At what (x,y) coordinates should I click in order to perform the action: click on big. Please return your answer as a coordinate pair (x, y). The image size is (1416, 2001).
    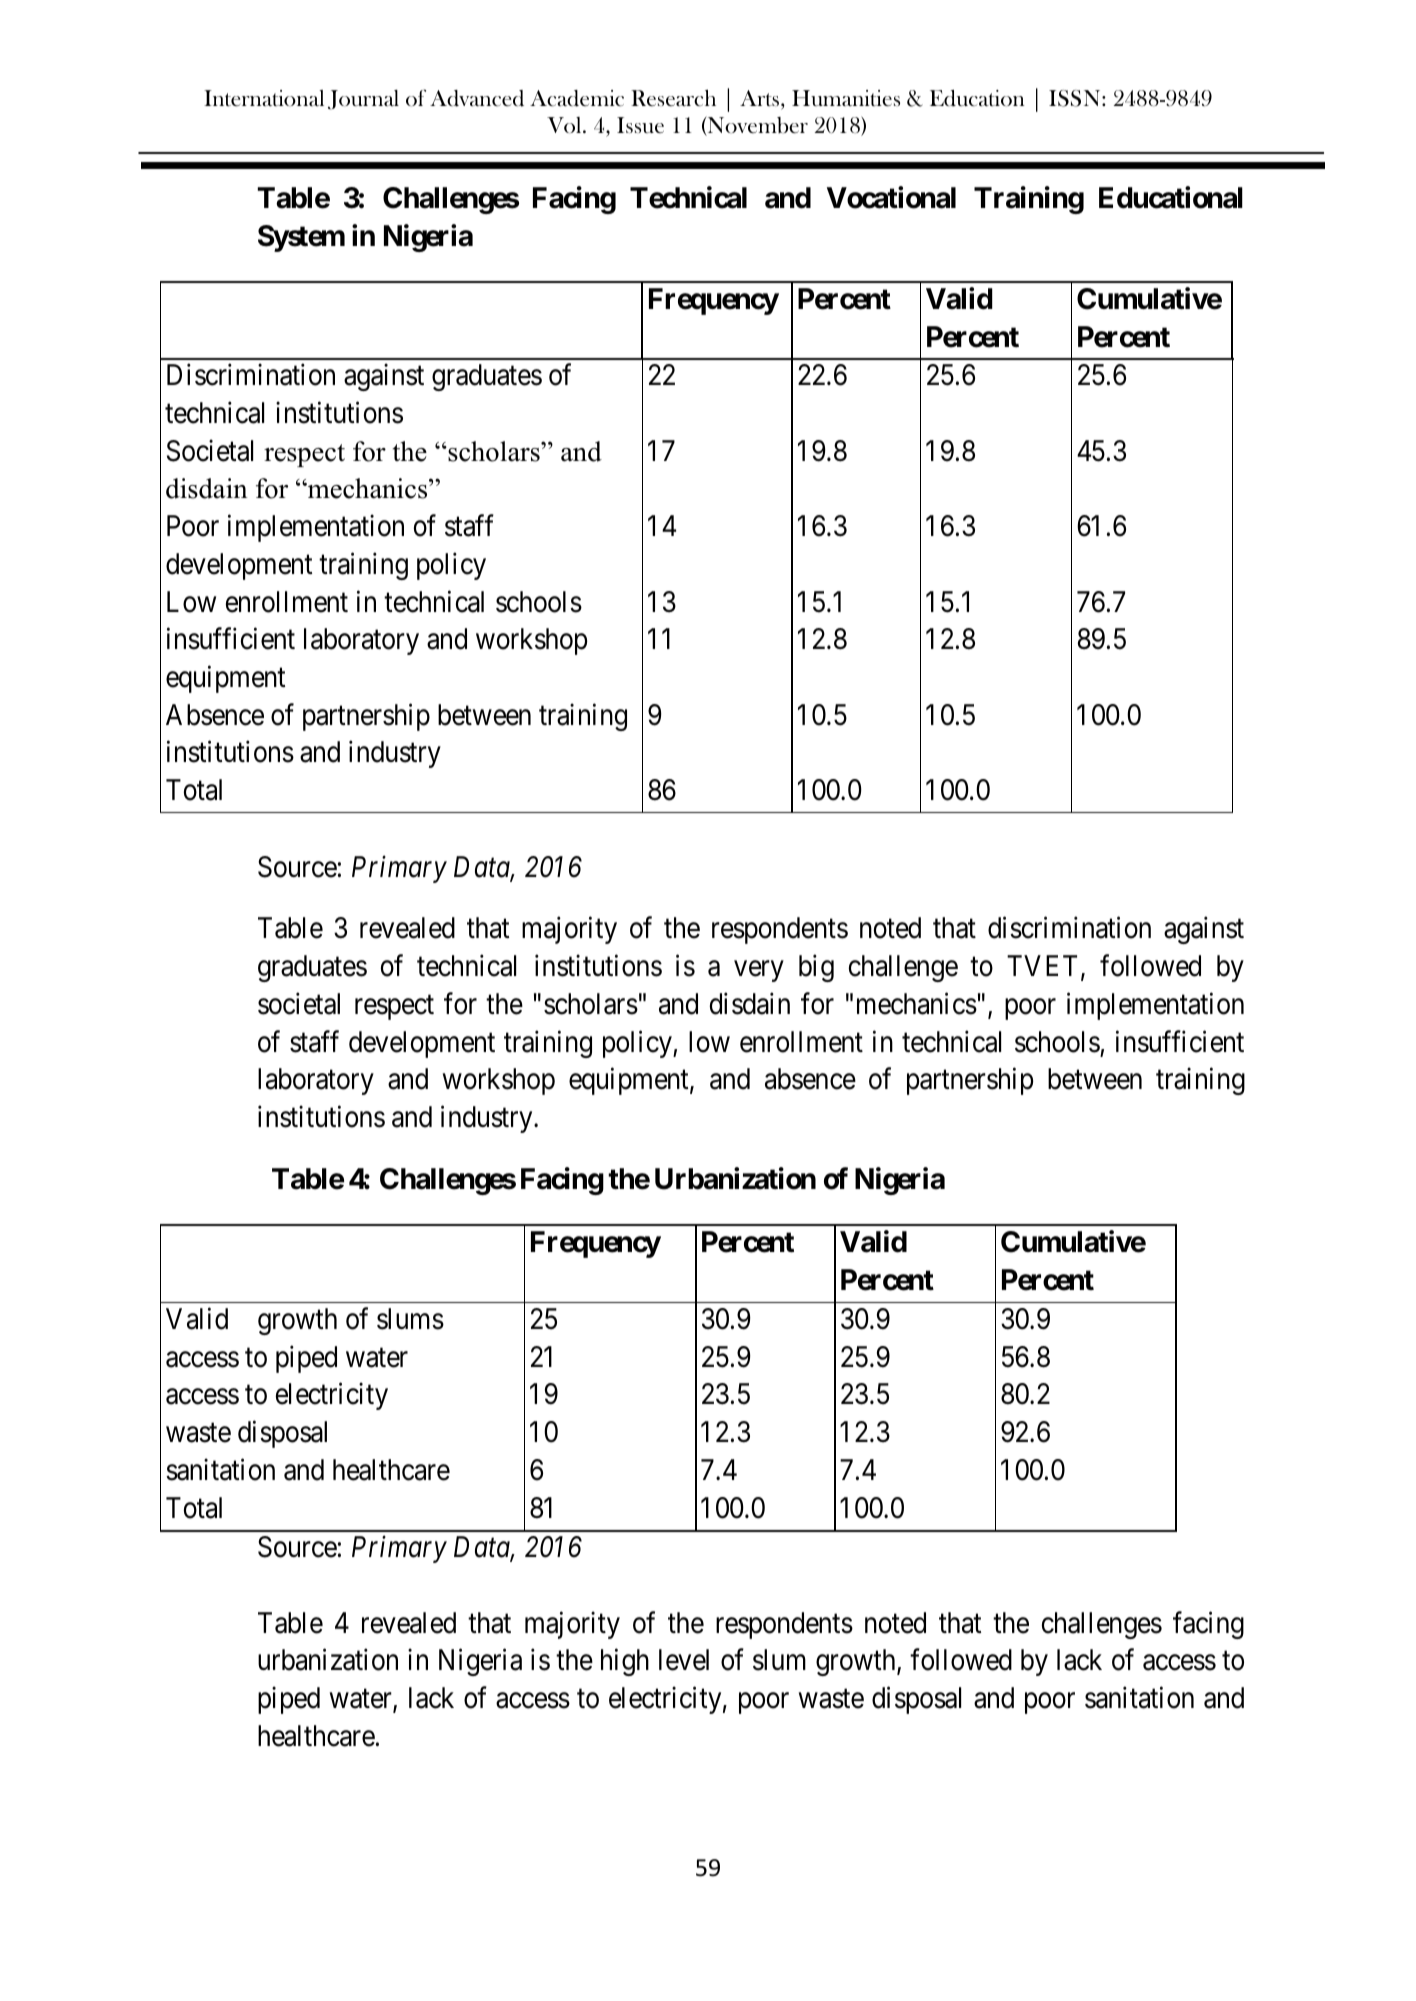
    Looking at the image, I should click on (816, 968).
